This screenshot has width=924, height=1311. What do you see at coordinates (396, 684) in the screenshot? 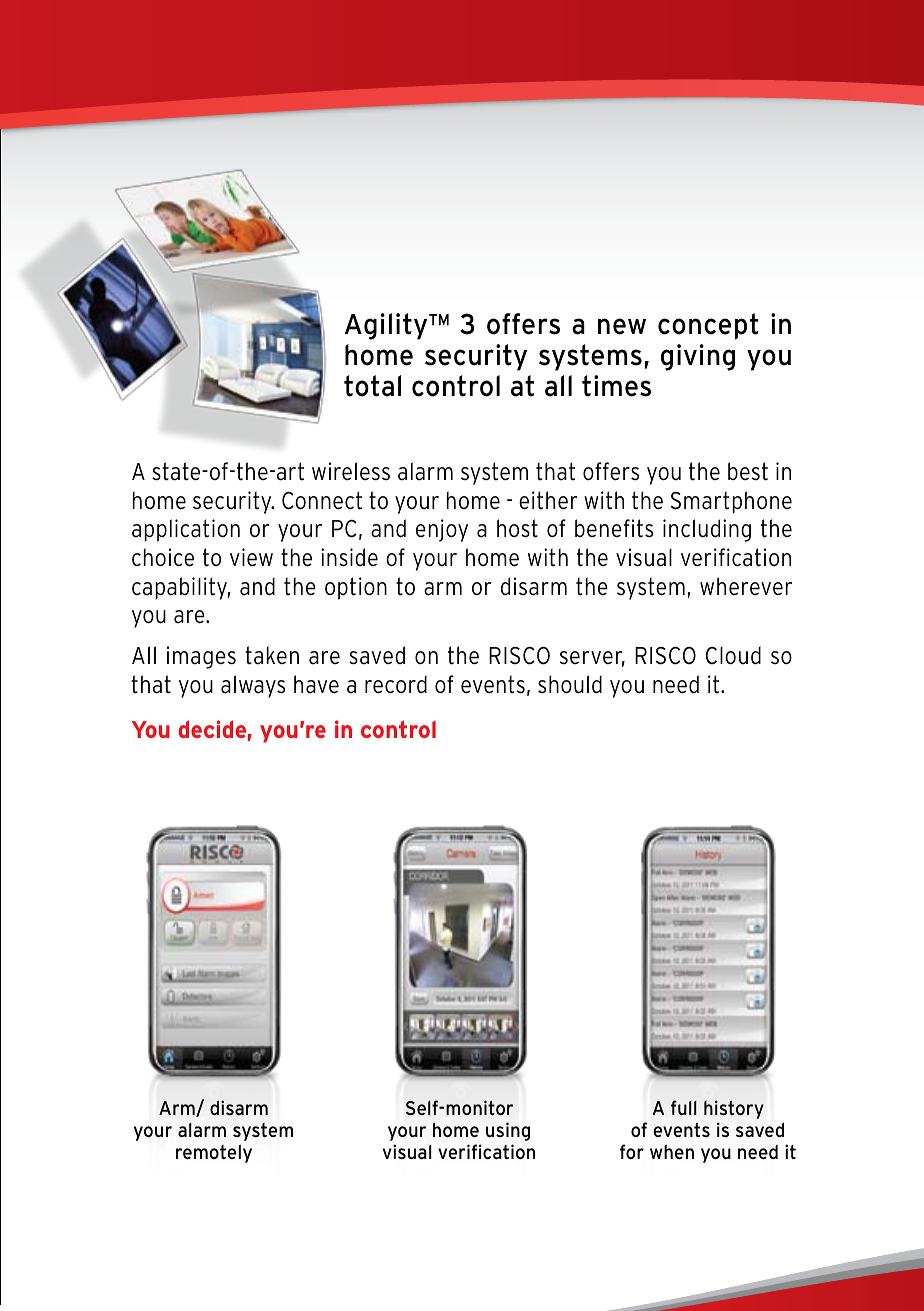
I see `record` at bounding box center [396, 684].
